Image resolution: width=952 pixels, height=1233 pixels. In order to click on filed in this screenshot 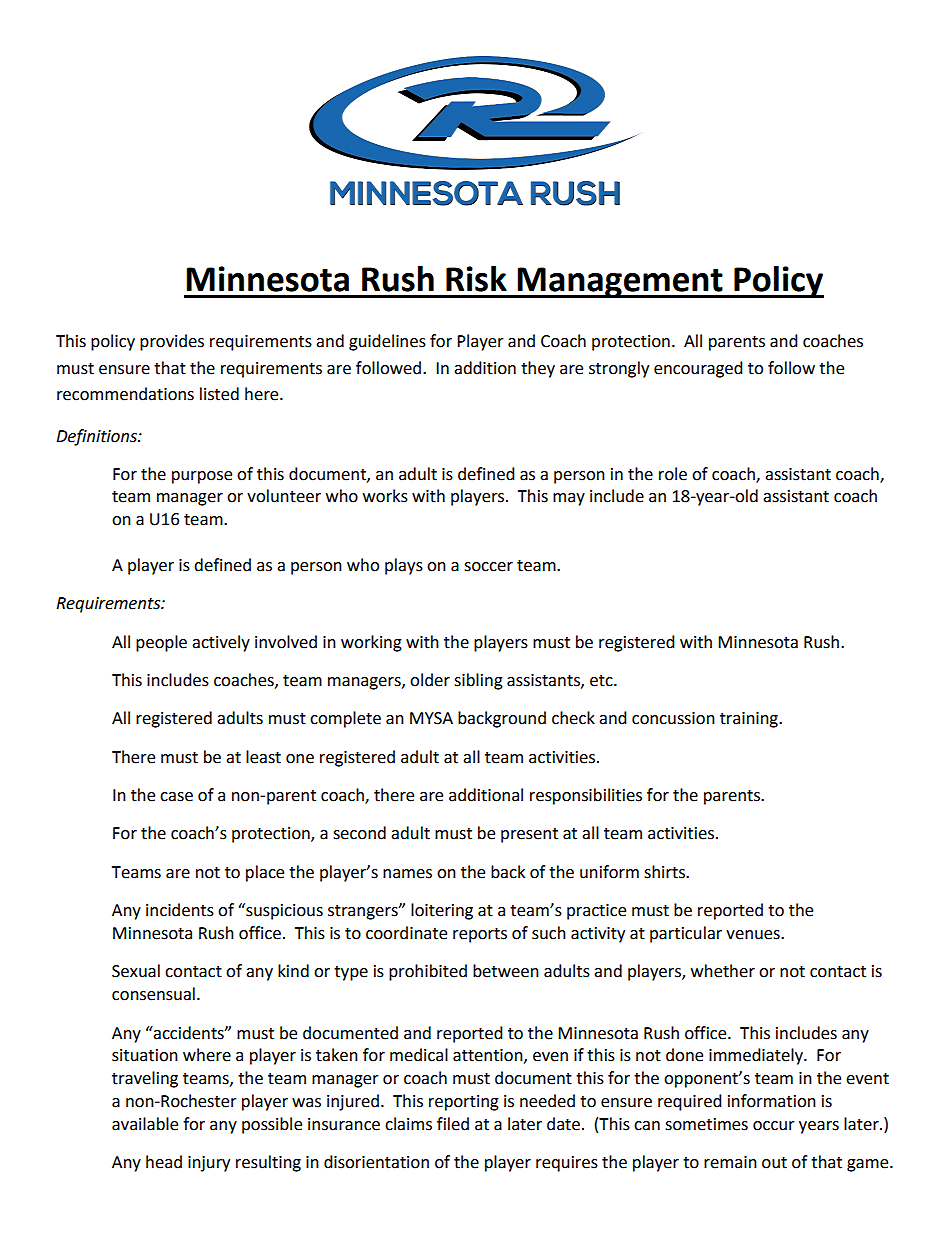, I will do `click(453, 1124)`.
